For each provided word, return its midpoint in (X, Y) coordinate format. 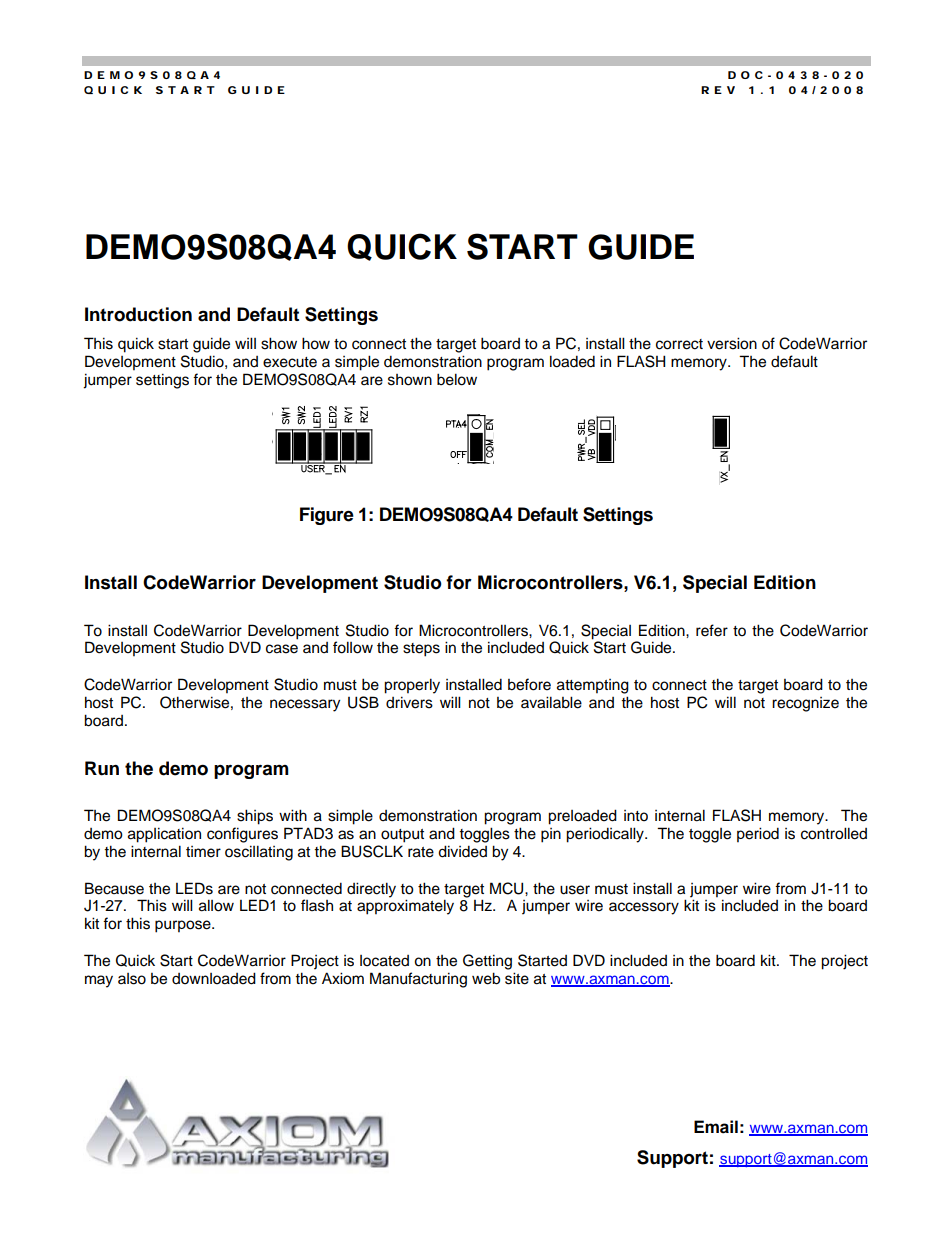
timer (203, 852)
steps (421, 650)
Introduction (138, 314)
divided (462, 851)
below (457, 379)
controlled (834, 833)
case (282, 649)
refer (712, 630)
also (132, 979)
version (732, 343)
